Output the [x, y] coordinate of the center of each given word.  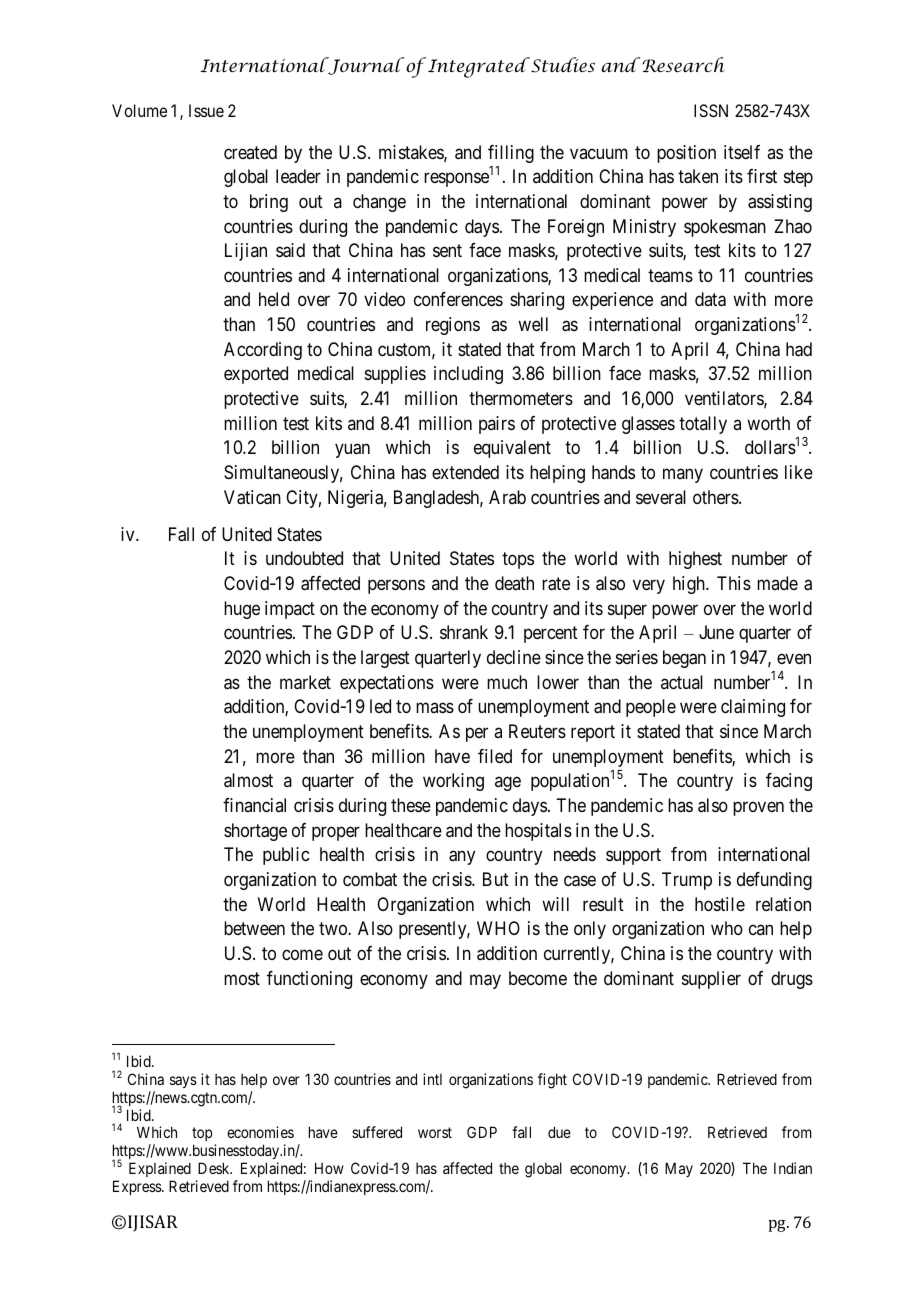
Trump [687, 881]
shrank [464, 632]
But [496, 879]
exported [256, 375]
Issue [206, 110]
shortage [255, 832]
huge [242, 610]
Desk [215, 1168]
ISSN [711, 110]
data [710, 299]
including [468, 375]
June [716, 632]
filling [511, 154]
